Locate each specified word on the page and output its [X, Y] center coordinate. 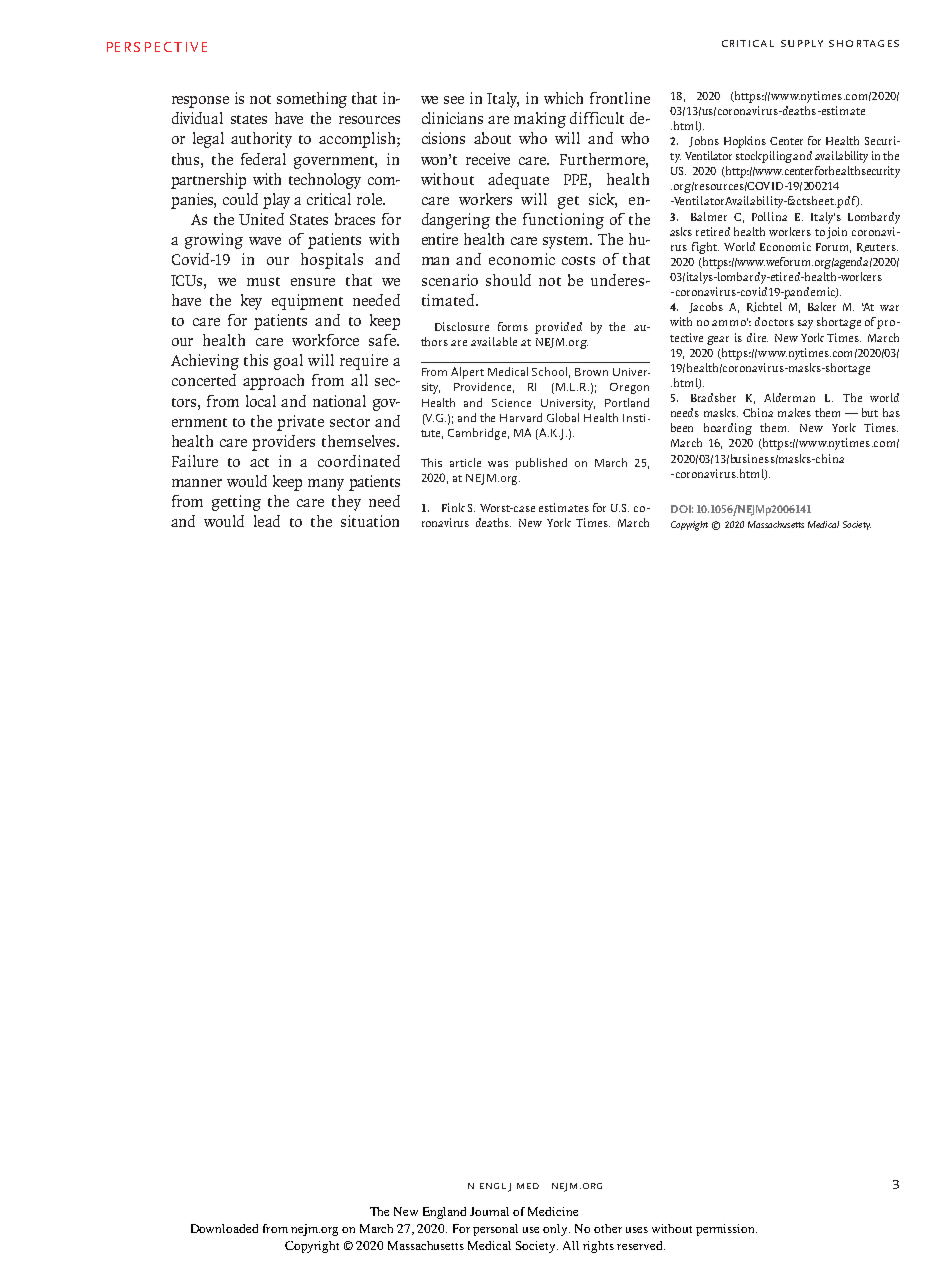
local [261, 401]
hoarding [728, 429]
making [540, 120]
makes [794, 412]
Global [563, 417]
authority [261, 140]
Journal [489, 1211]
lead [267, 521]
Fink [453, 507]
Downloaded [224, 1228]
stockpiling [765, 157]
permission [726, 1230]
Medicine [553, 1211]
